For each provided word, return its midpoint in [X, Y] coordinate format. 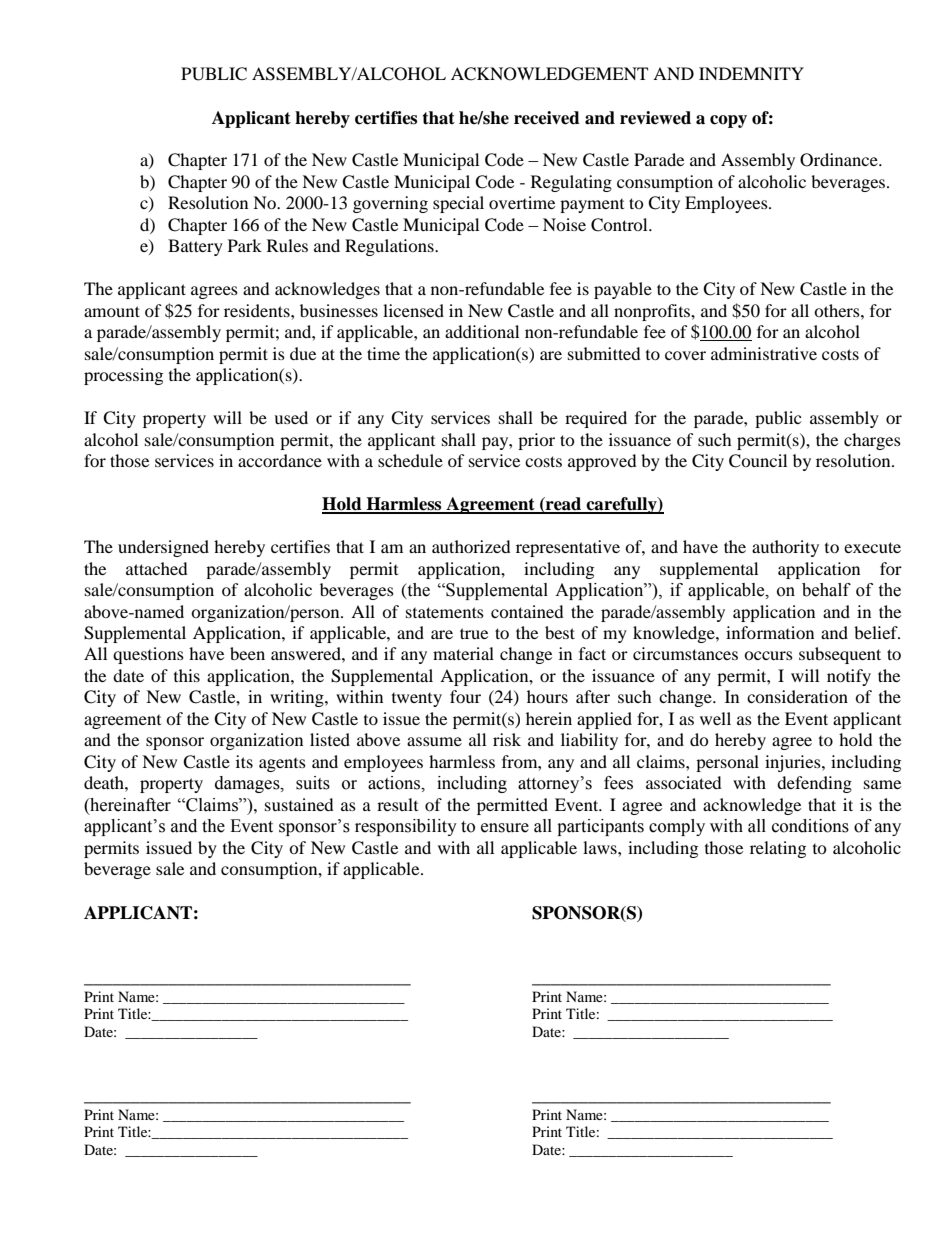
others [838, 310]
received [547, 118]
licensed [413, 310]
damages [248, 784]
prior [536, 441]
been [247, 653]
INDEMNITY [751, 73]
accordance [280, 460]
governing [390, 204]
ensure [505, 828]
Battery [195, 247]
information [770, 632]
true [474, 633]
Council [758, 461]
